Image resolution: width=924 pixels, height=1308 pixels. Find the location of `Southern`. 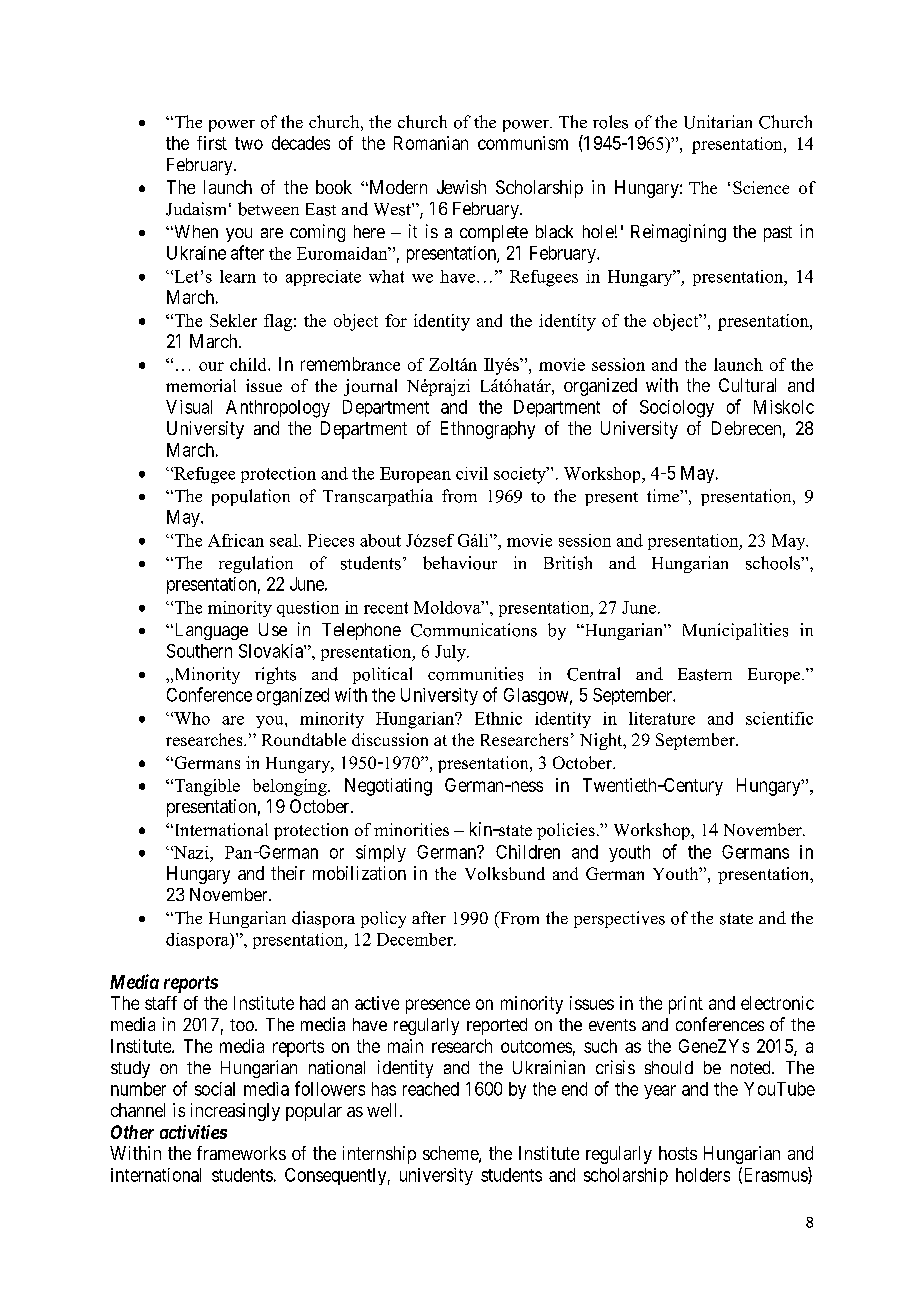

Southern is located at coordinates (199, 651).
